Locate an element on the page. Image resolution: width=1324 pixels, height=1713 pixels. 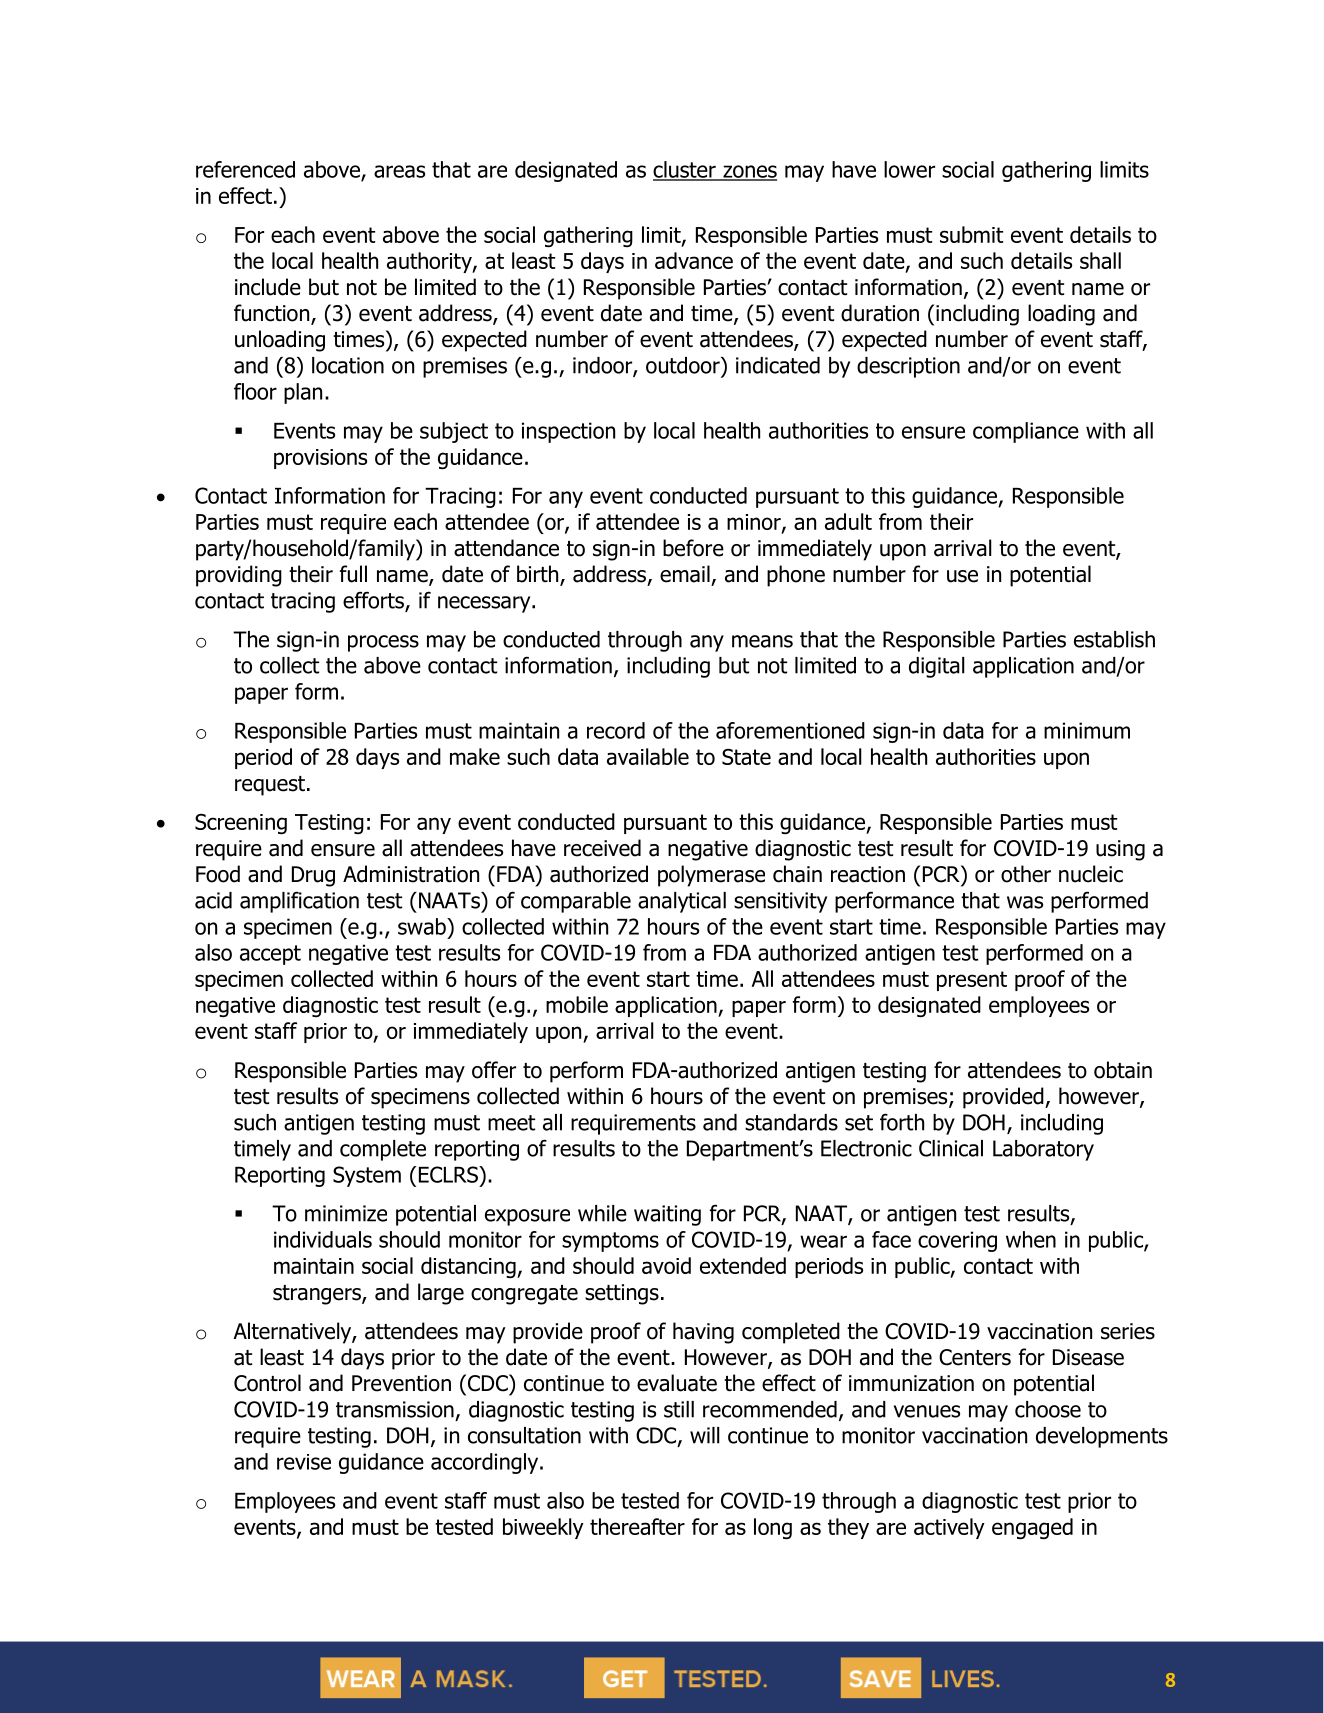
thereafter is located at coordinates (637, 1526).
